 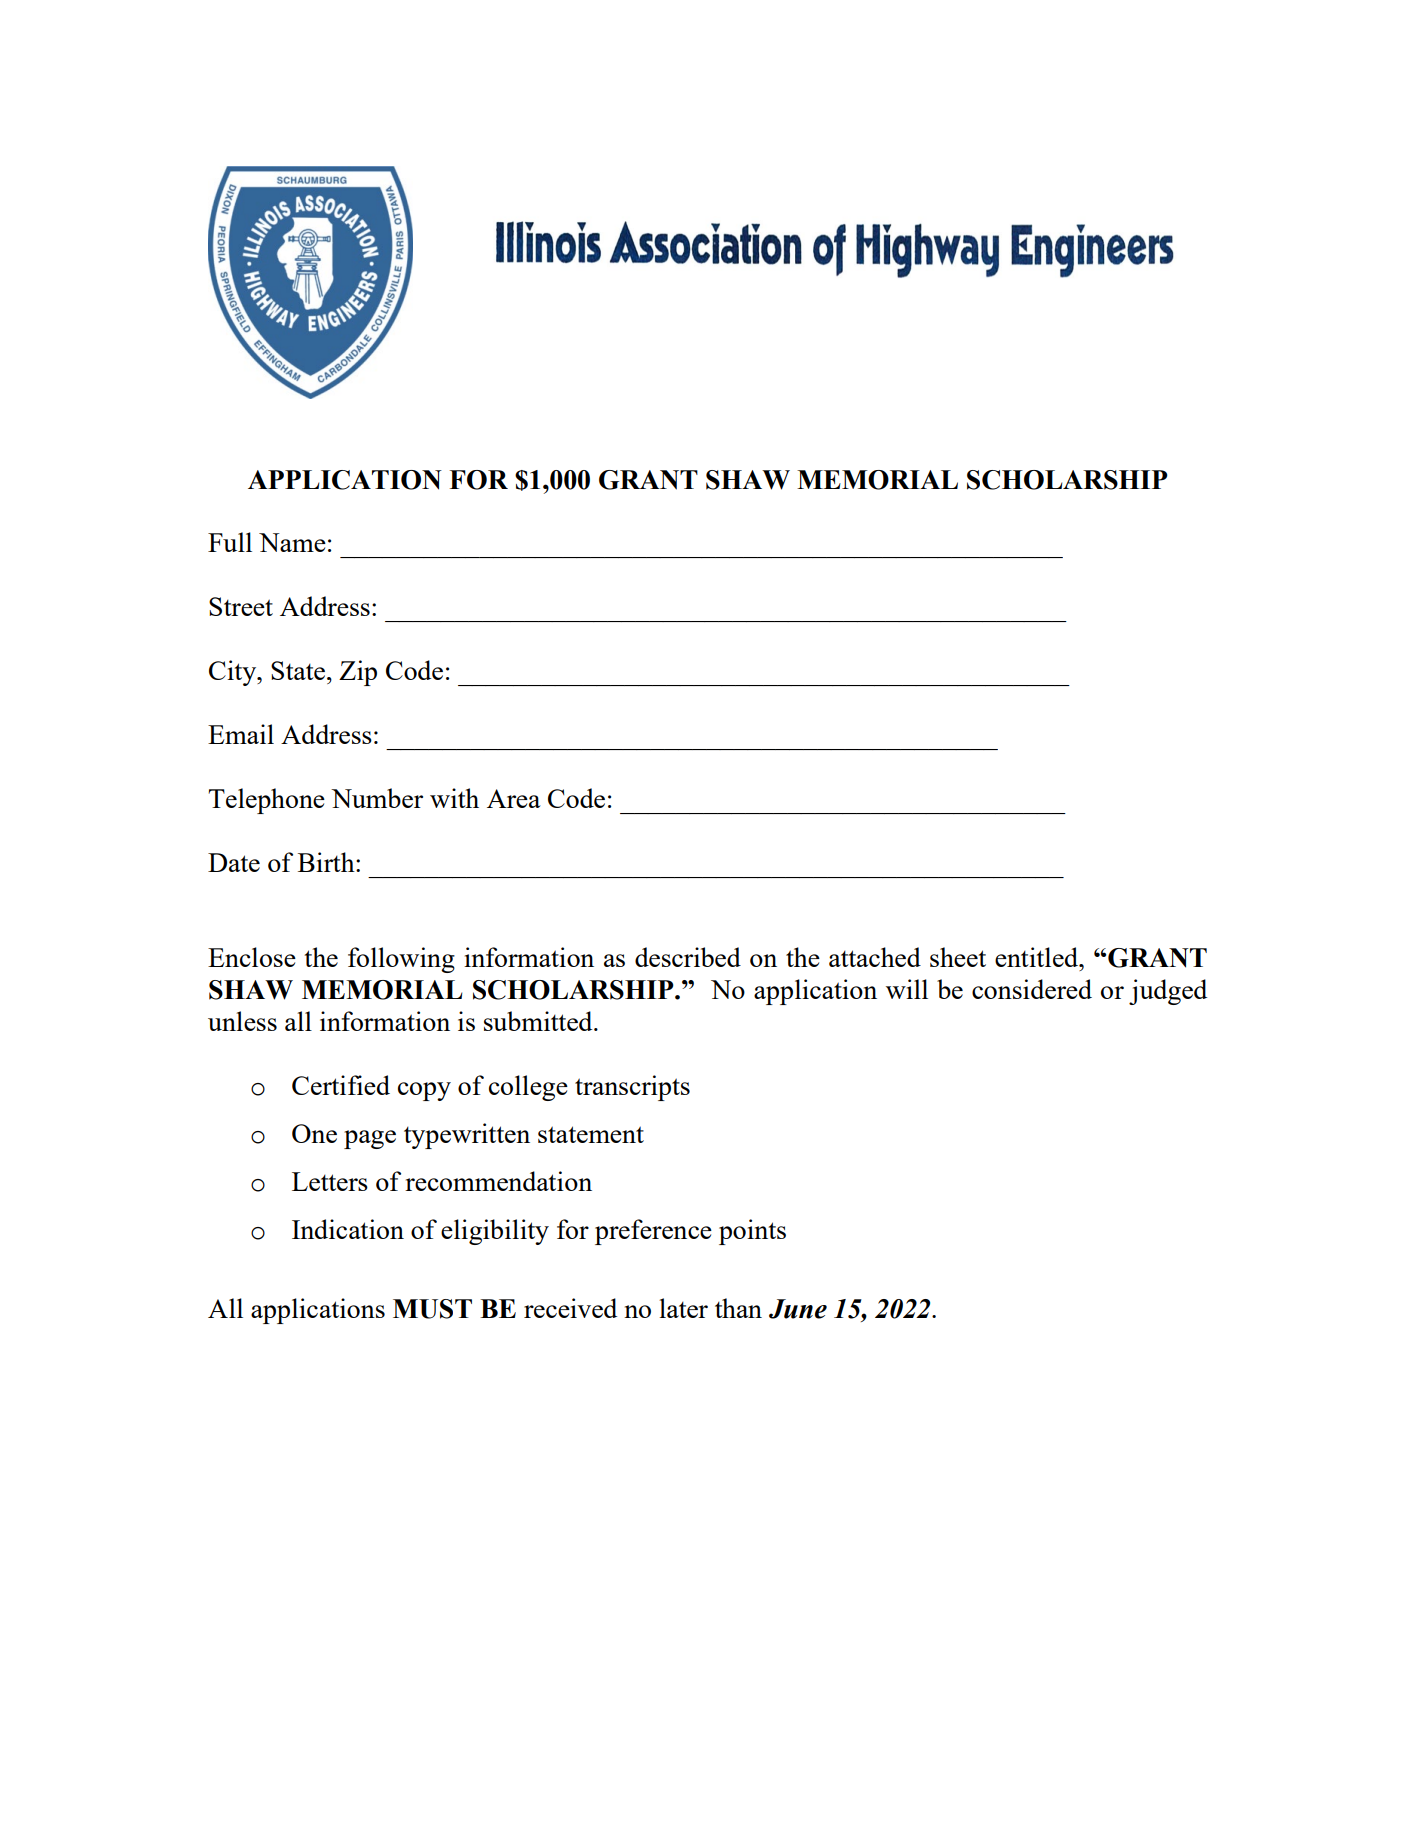 I want to click on with, so click(x=454, y=798).
